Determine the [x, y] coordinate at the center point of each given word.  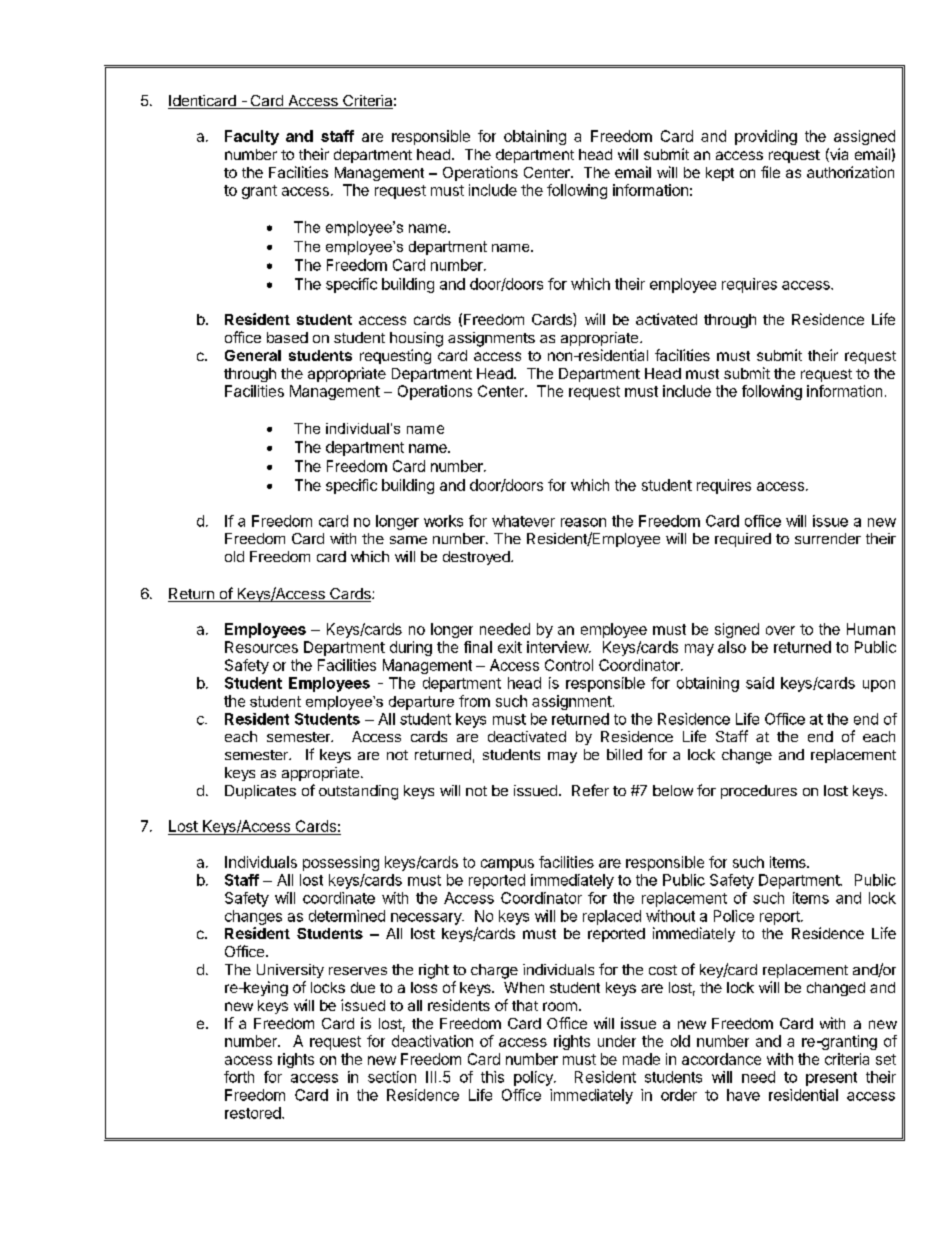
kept [720, 174]
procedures [759, 792]
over [780, 630]
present [831, 1079]
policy [534, 1078]
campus [507, 865]
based [287, 337]
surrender [828, 538]
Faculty [252, 137]
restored [254, 1113]
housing [416, 339]
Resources [261, 647]
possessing [341, 863]
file [770, 172]
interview [558, 647]
